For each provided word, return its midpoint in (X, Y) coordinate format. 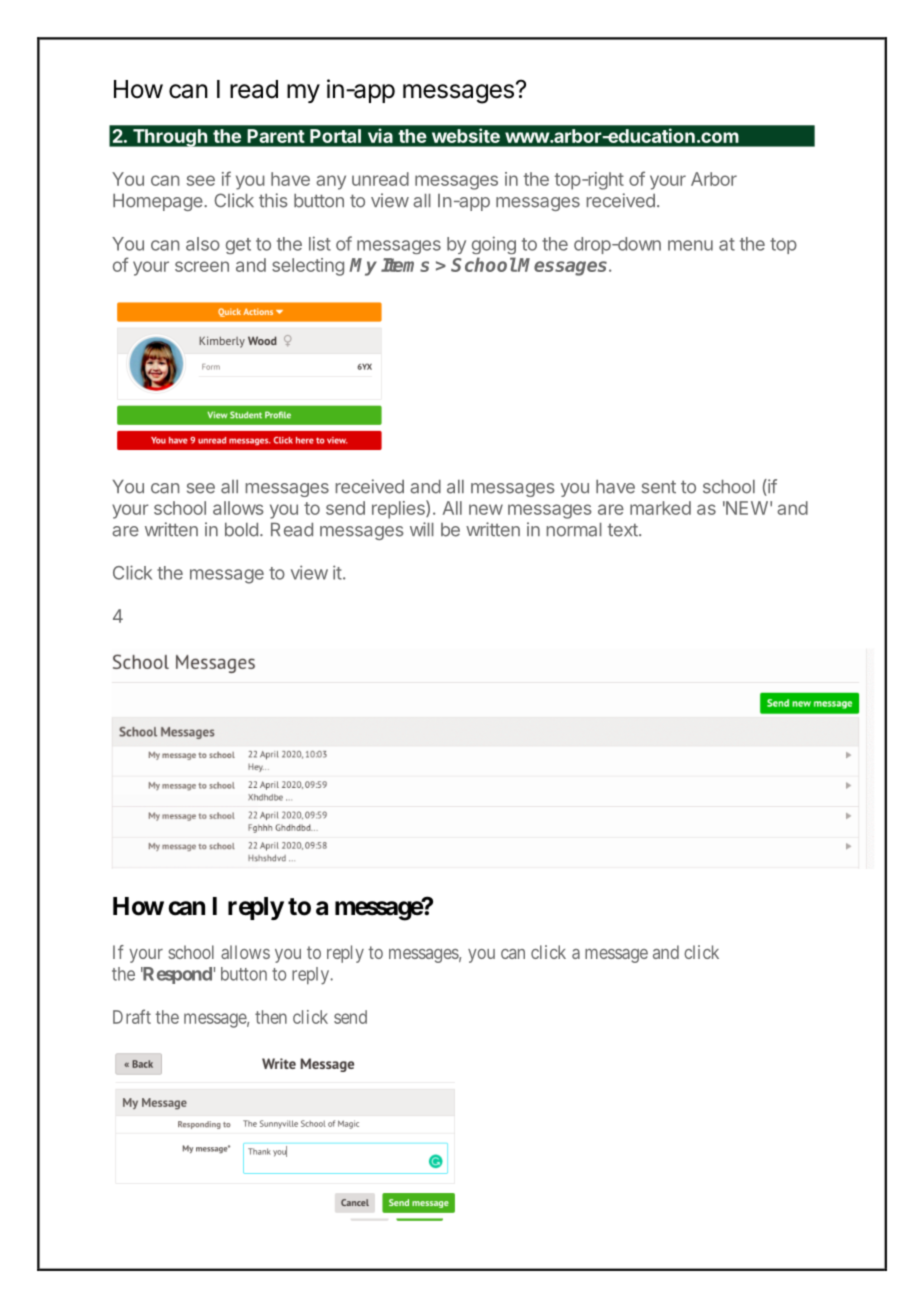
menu (690, 245)
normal (574, 530)
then (271, 1017)
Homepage (159, 202)
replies (399, 509)
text (624, 530)
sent (659, 487)
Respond (176, 975)
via (380, 136)
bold (241, 530)
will (422, 529)
